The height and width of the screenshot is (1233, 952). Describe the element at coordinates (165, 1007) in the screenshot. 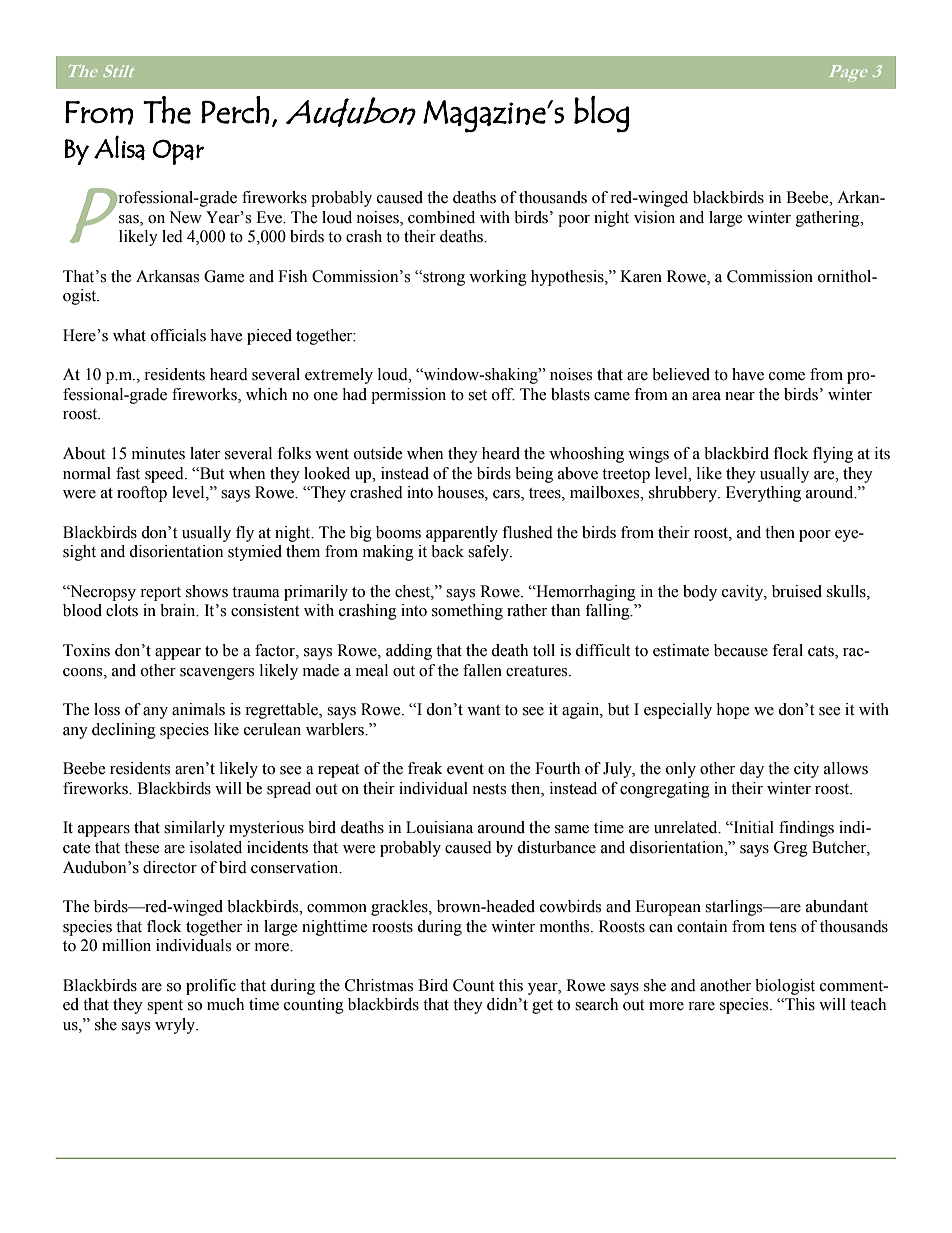

I see `spent` at that location.
